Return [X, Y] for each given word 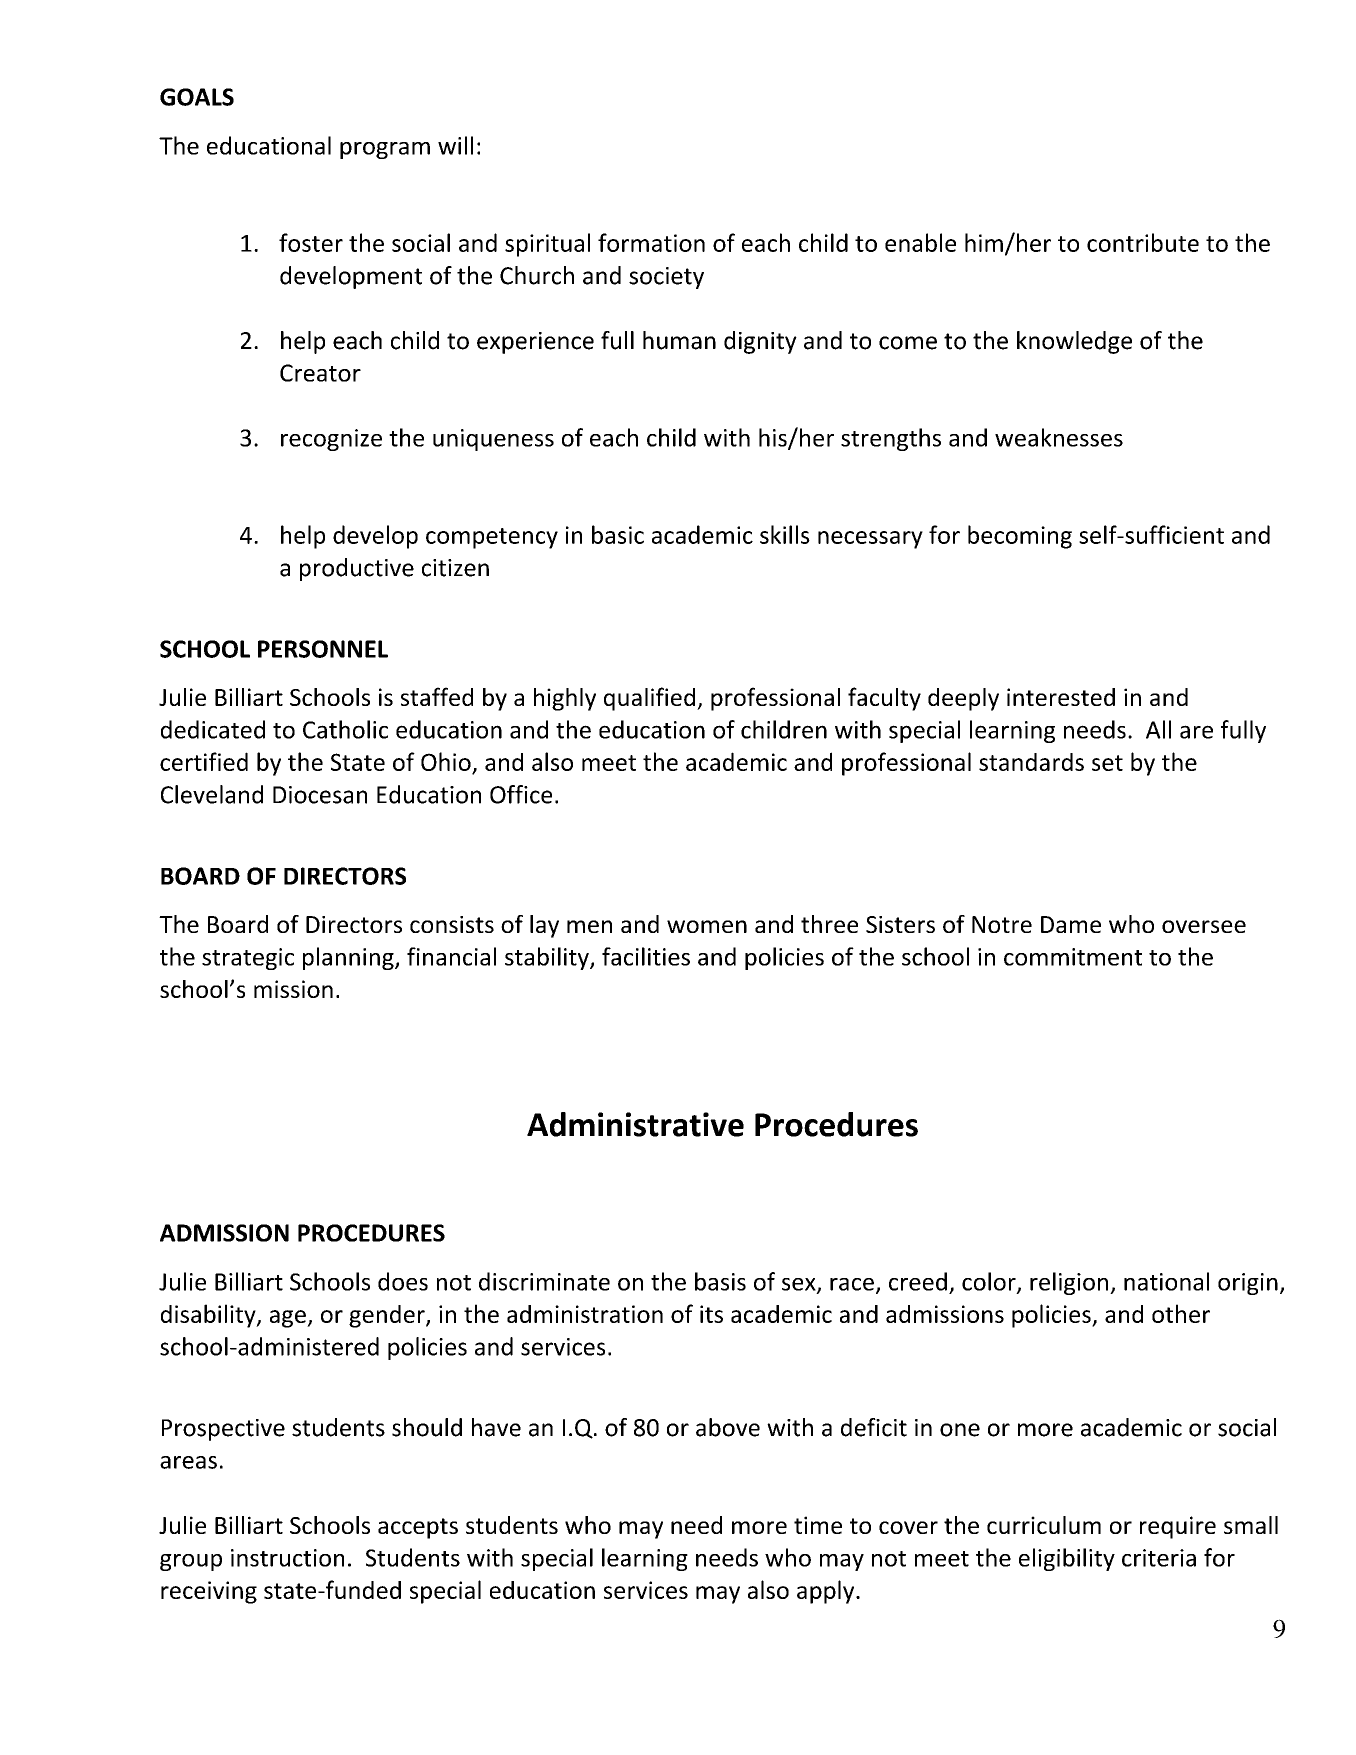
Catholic [345, 729]
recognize [331, 440]
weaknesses [1059, 437]
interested [1061, 697]
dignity [760, 342]
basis [720, 1281]
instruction [287, 1558]
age [289, 1319]
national [1166, 1281]
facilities [646, 956]
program [385, 150]
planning [349, 958]
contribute [1143, 242]
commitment [1073, 957]
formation [651, 242]
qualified [649, 699]
